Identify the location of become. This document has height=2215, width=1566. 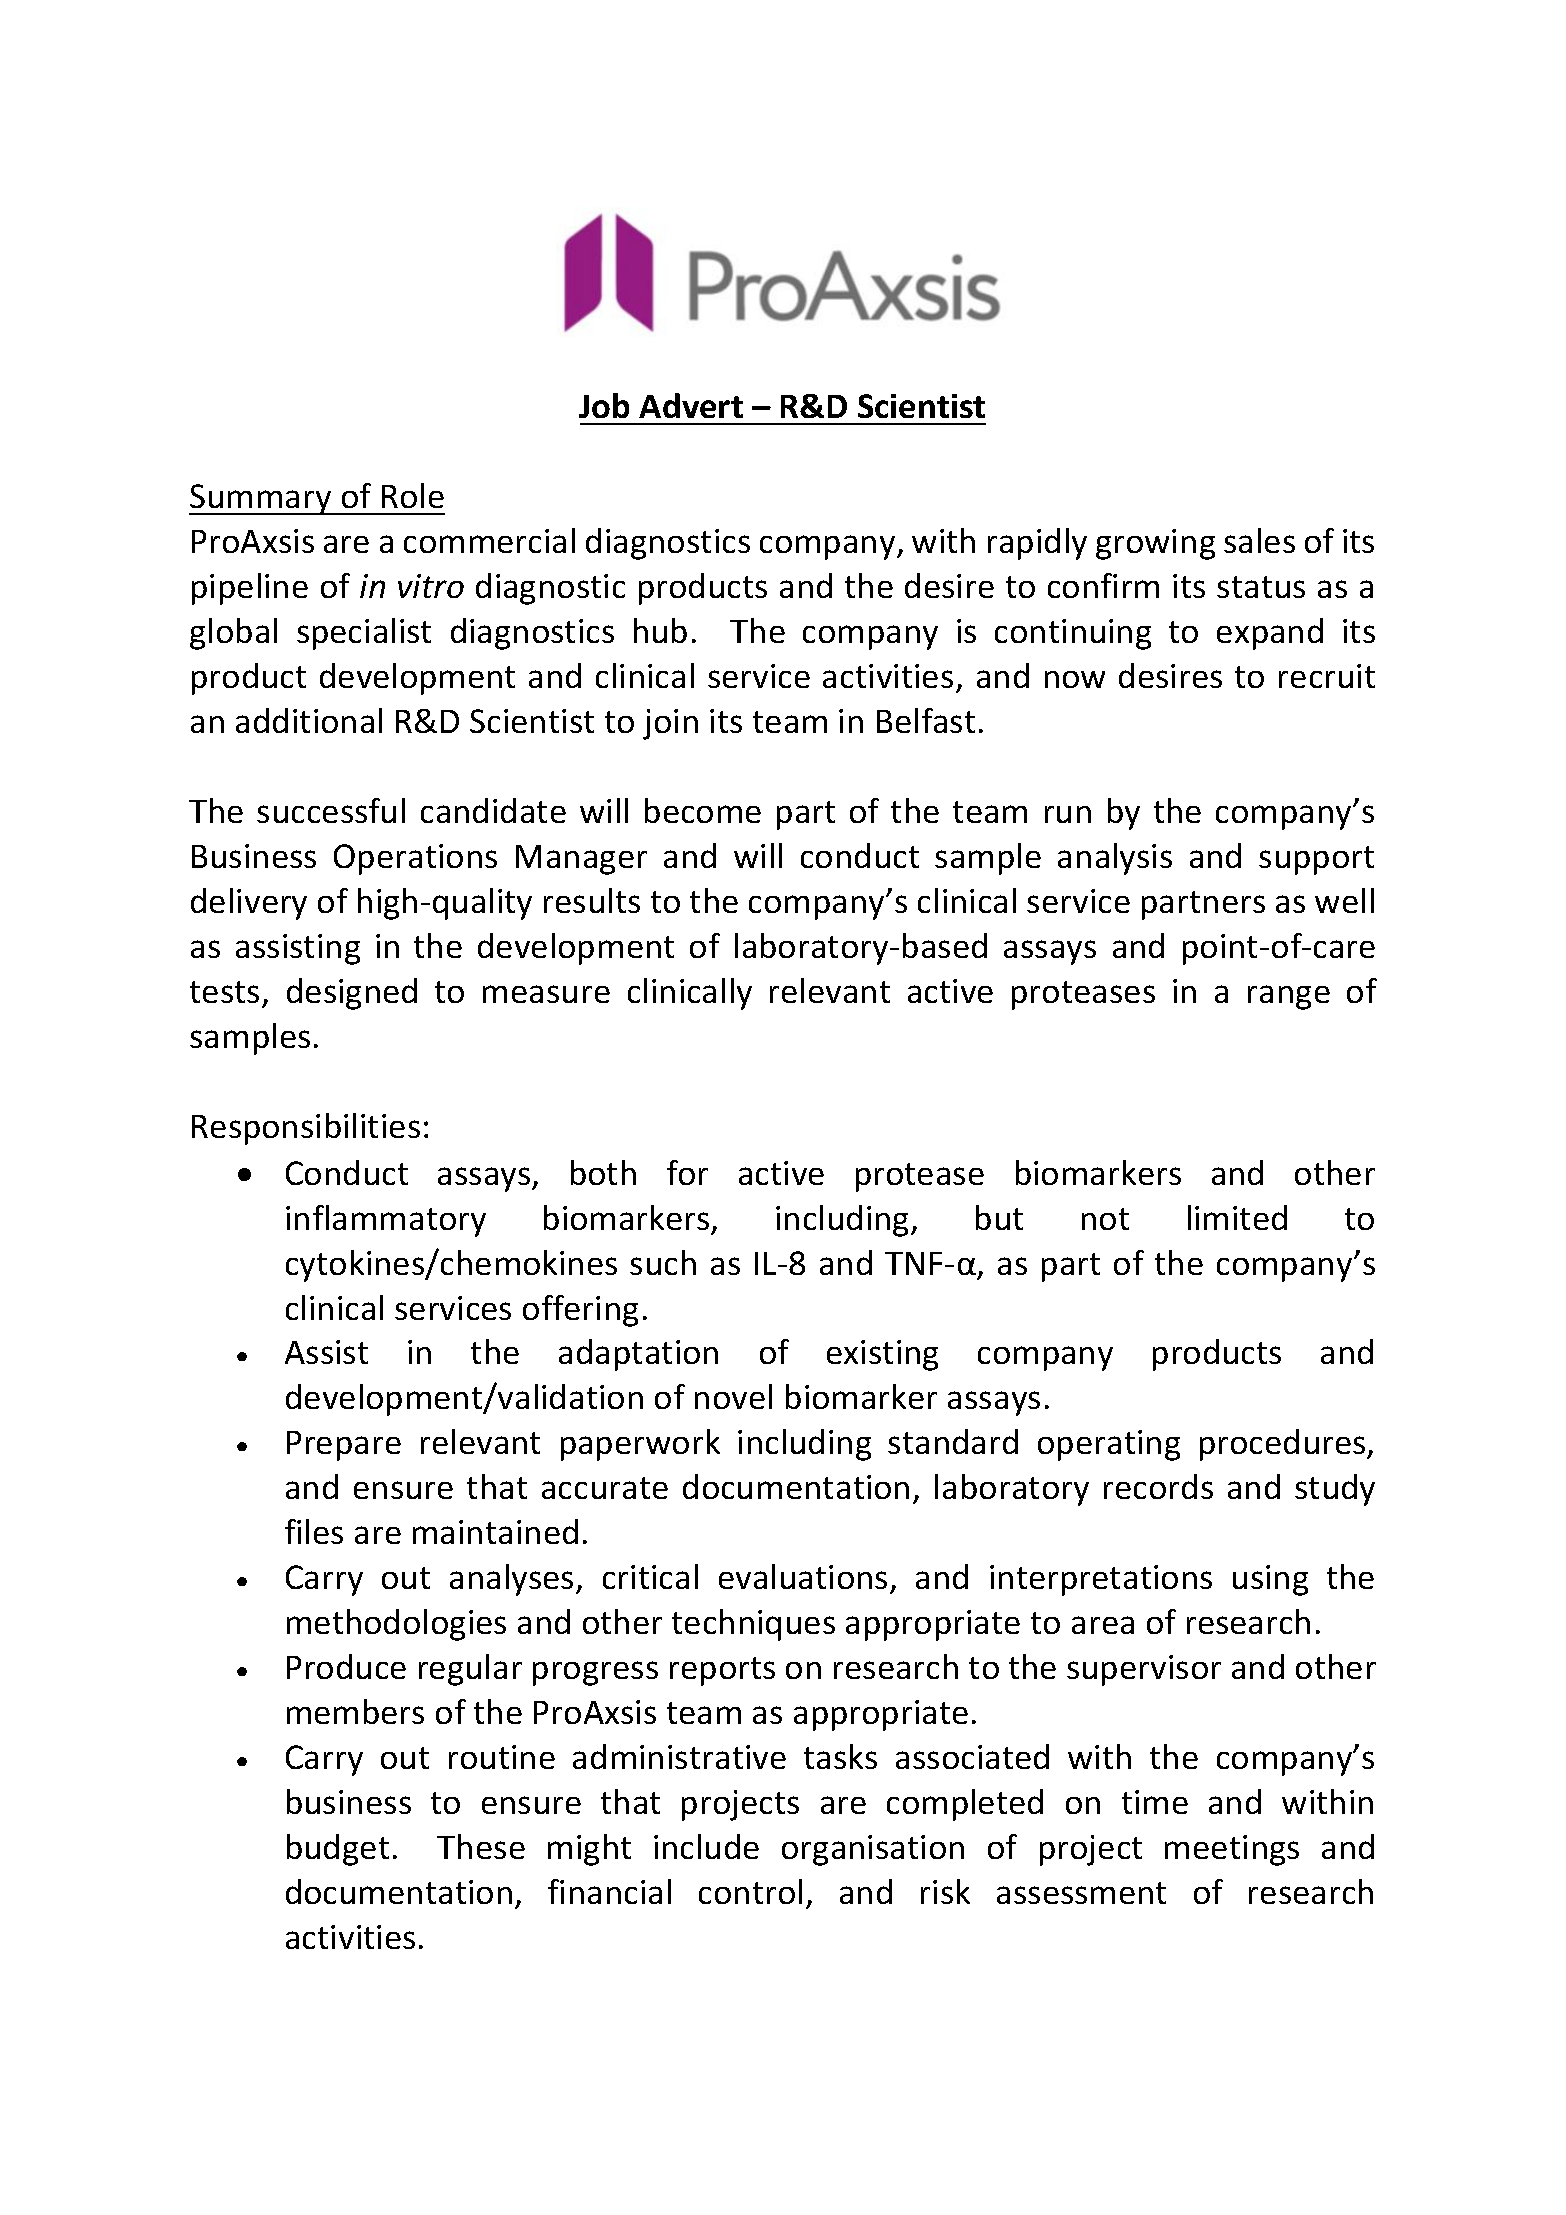
(703, 810).
